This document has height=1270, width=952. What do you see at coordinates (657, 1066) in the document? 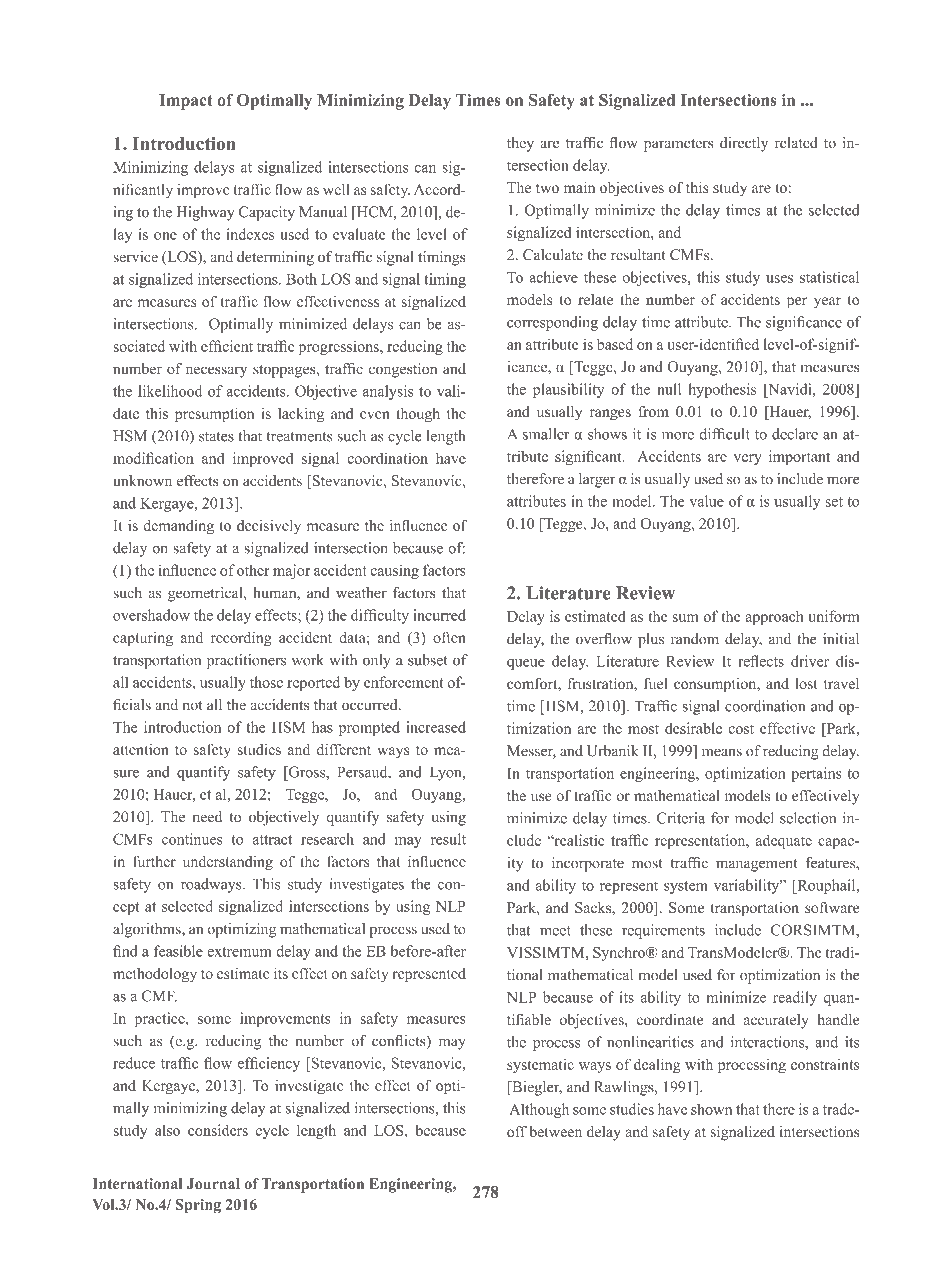
I see `dealing` at bounding box center [657, 1066].
